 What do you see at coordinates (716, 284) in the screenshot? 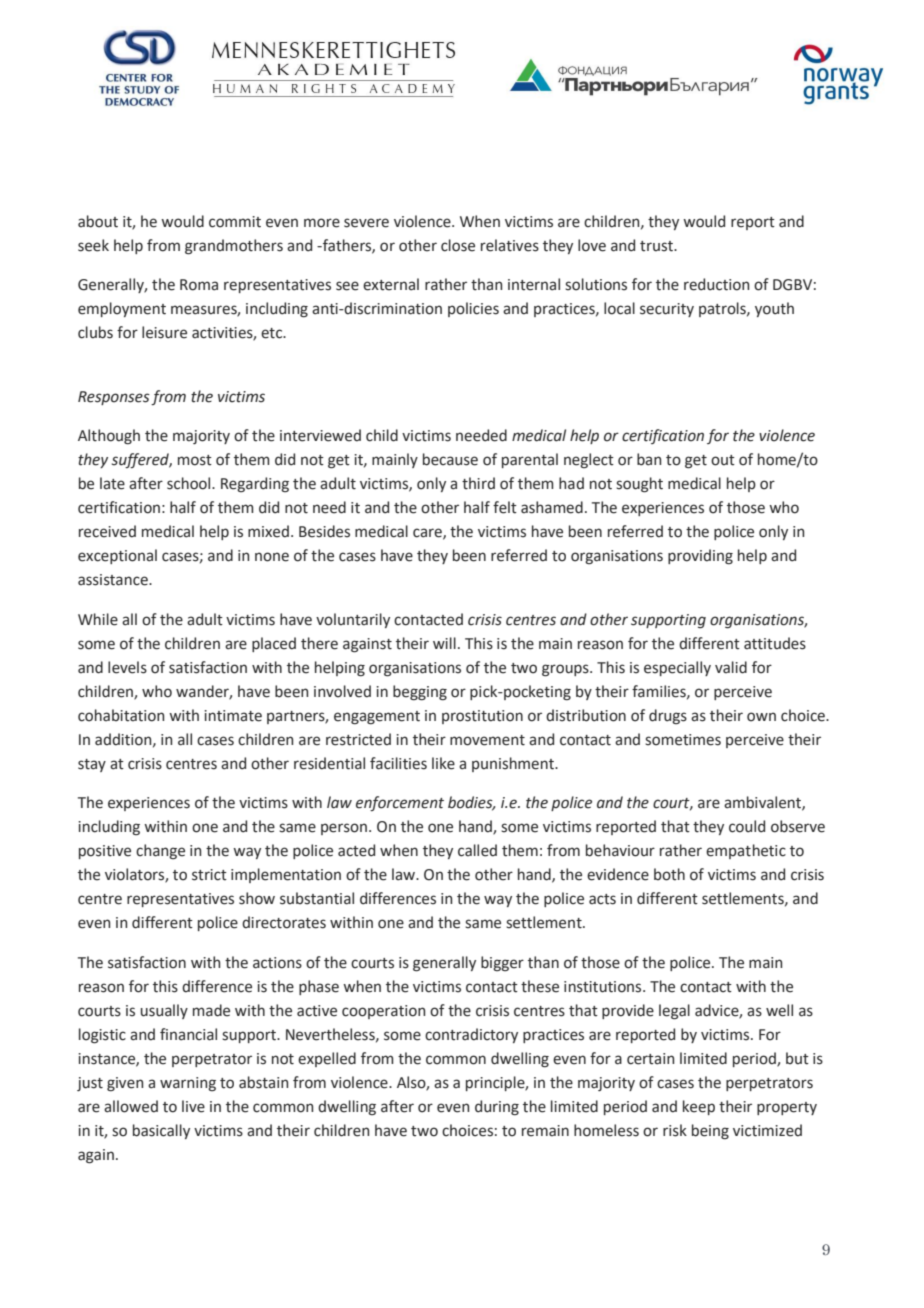
I see `reduction` at bounding box center [716, 284].
